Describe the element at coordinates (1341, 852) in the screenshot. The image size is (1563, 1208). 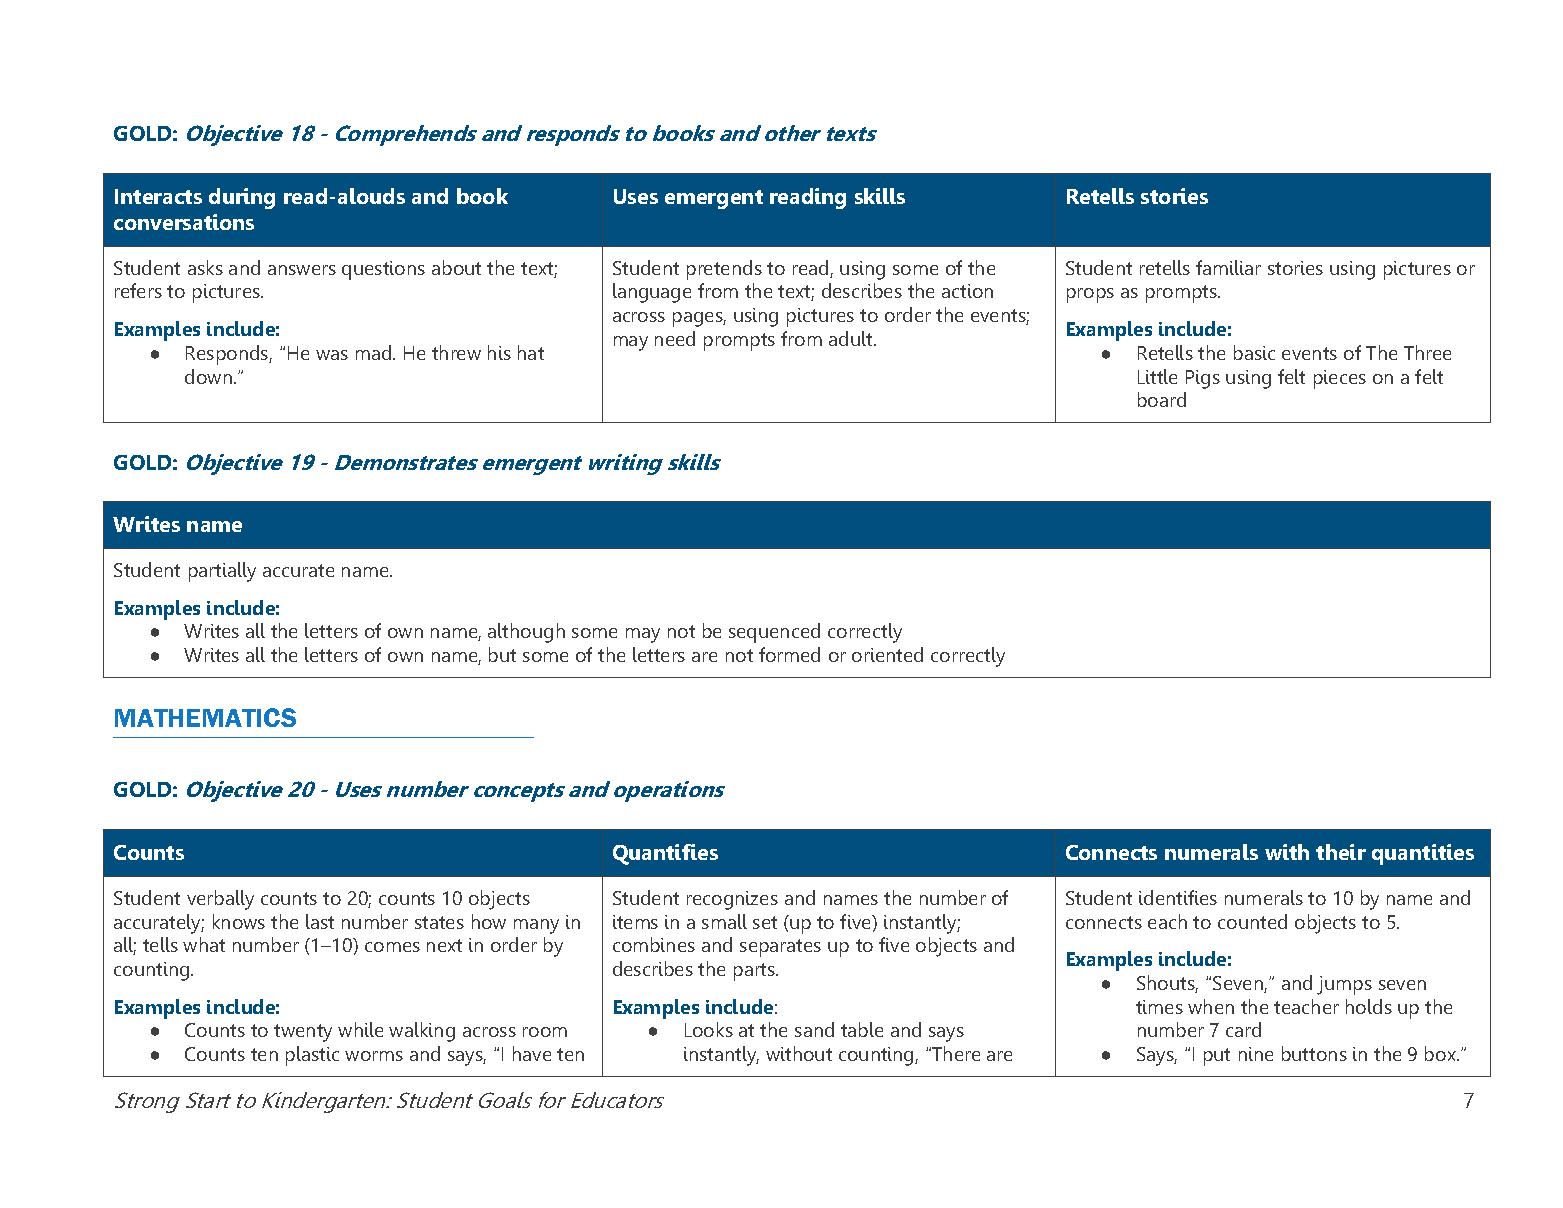
I see `their` at that location.
